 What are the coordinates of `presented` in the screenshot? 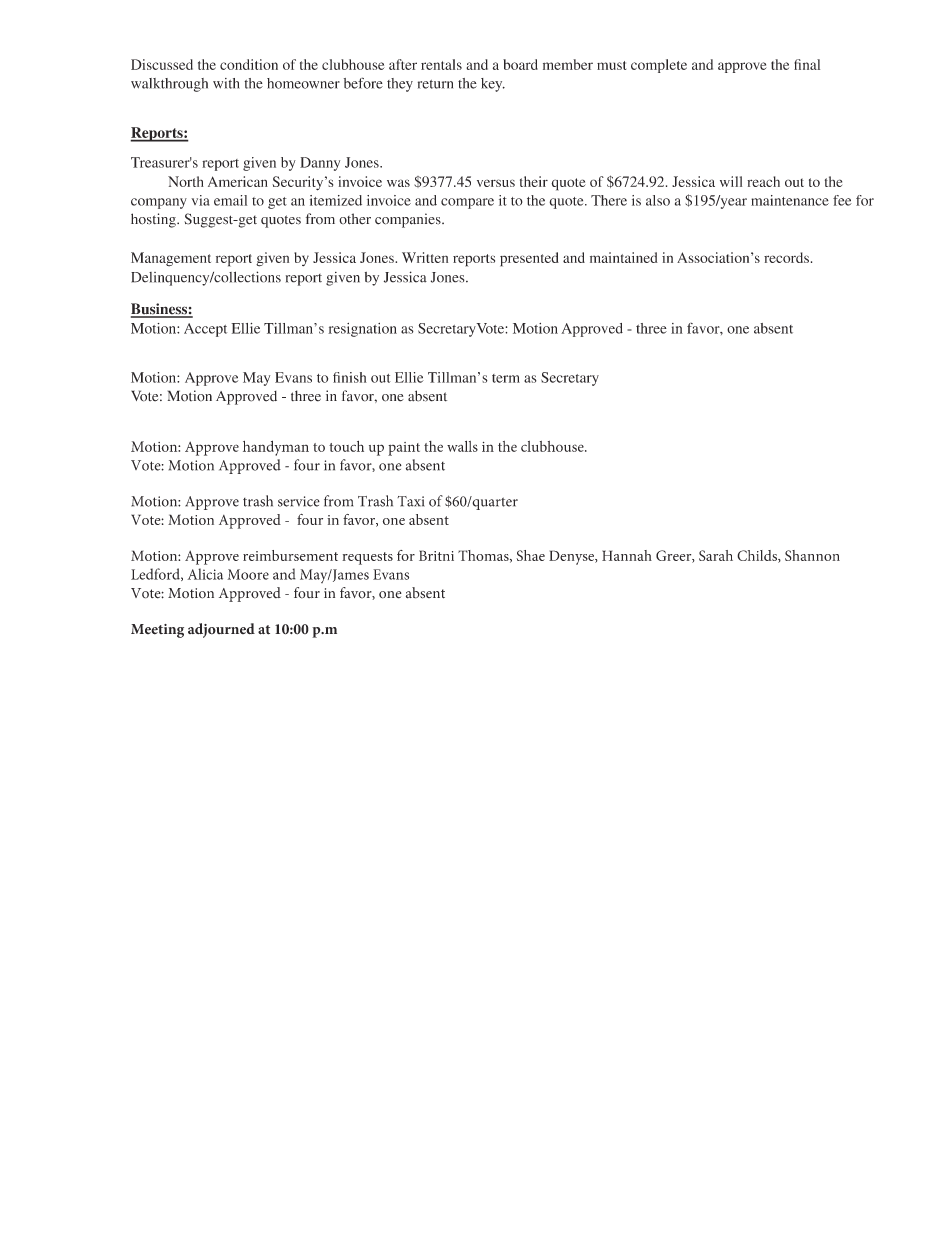 It's located at (529, 259).
